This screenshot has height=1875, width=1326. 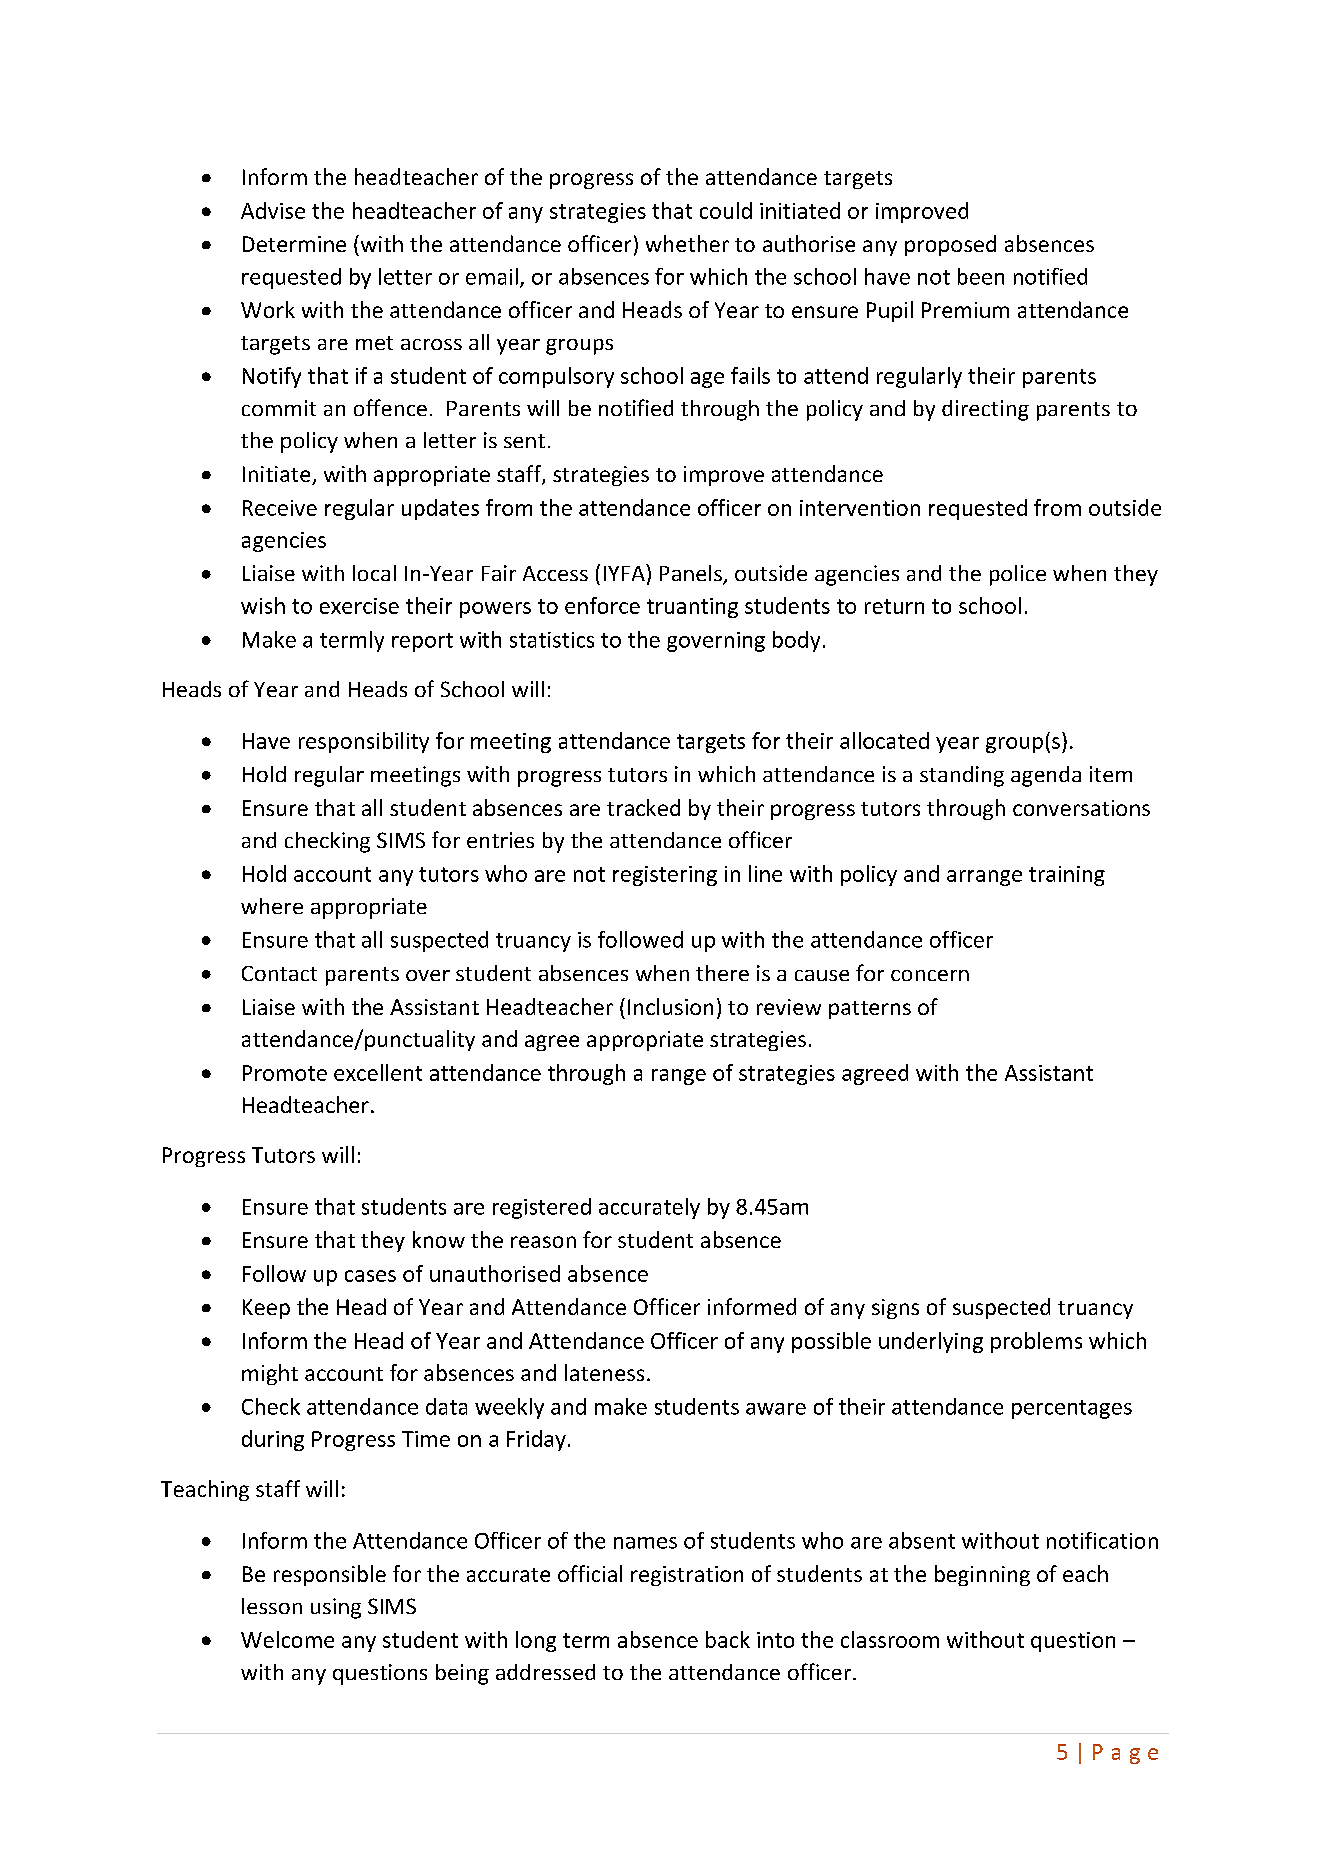 I want to click on agenda, so click(x=1046, y=776).
